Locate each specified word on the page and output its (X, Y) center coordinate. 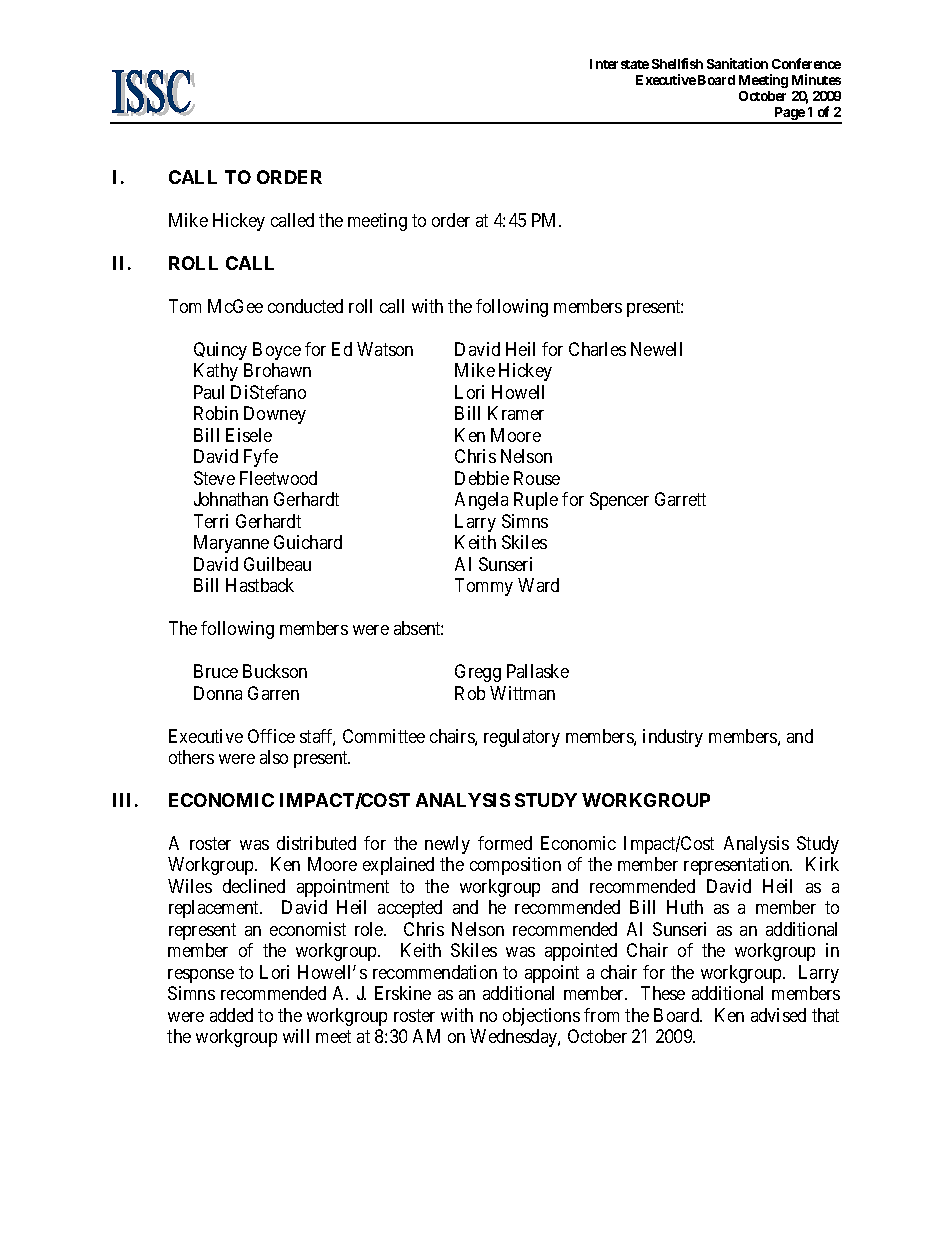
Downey (275, 415)
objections (541, 1017)
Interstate (619, 64)
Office (271, 736)
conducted (305, 306)
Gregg (478, 673)
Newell (656, 349)
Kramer (516, 413)
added (231, 1015)
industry (673, 738)
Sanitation (737, 63)
